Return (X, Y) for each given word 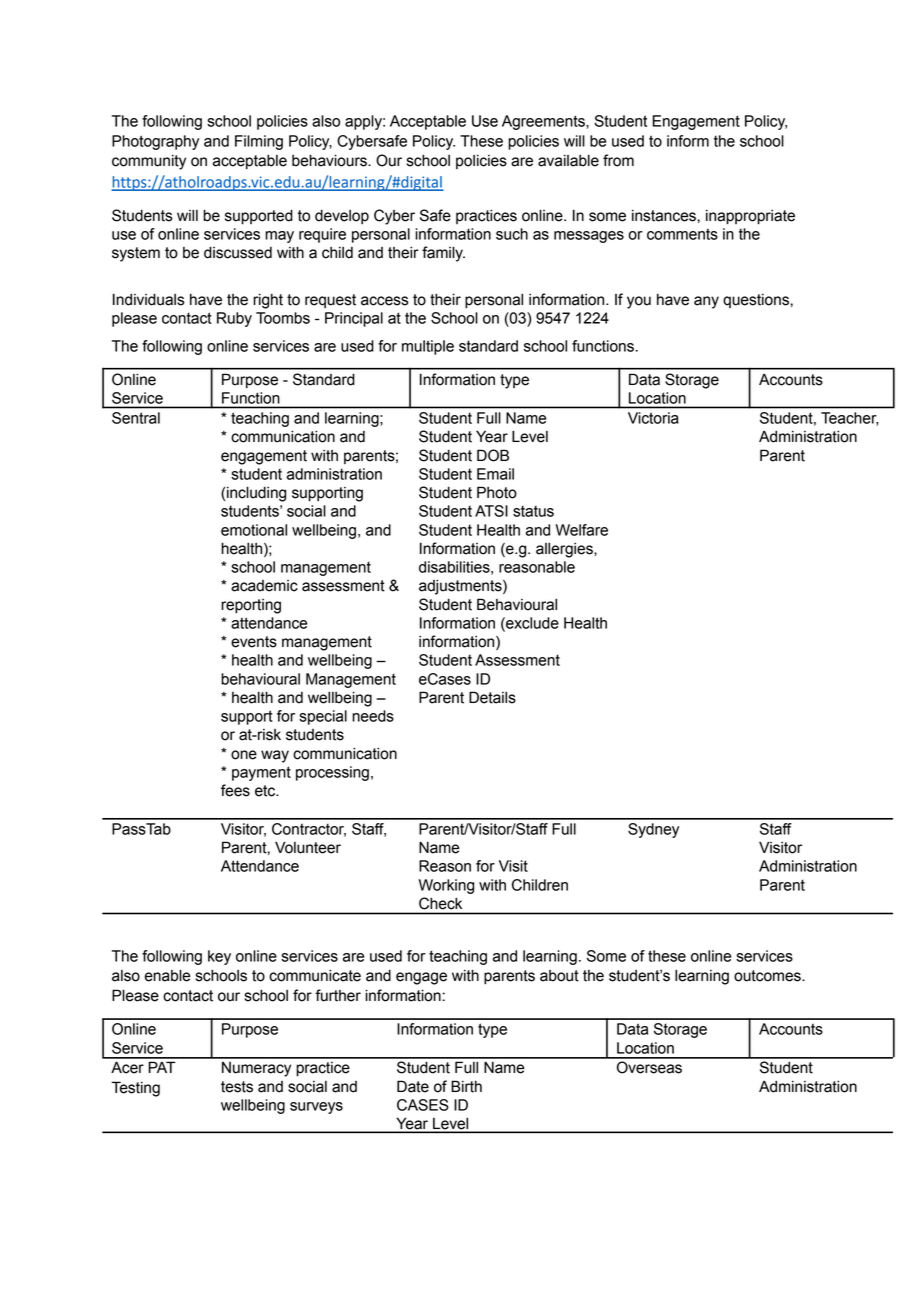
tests (237, 1087)
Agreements (544, 122)
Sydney (653, 830)
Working (446, 886)
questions (757, 300)
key (219, 957)
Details (492, 697)
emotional (254, 530)
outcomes (768, 976)
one (244, 755)
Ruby (234, 319)
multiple (428, 347)
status (533, 511)
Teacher (850, 419)
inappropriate (750, 217)
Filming (259, 142)
